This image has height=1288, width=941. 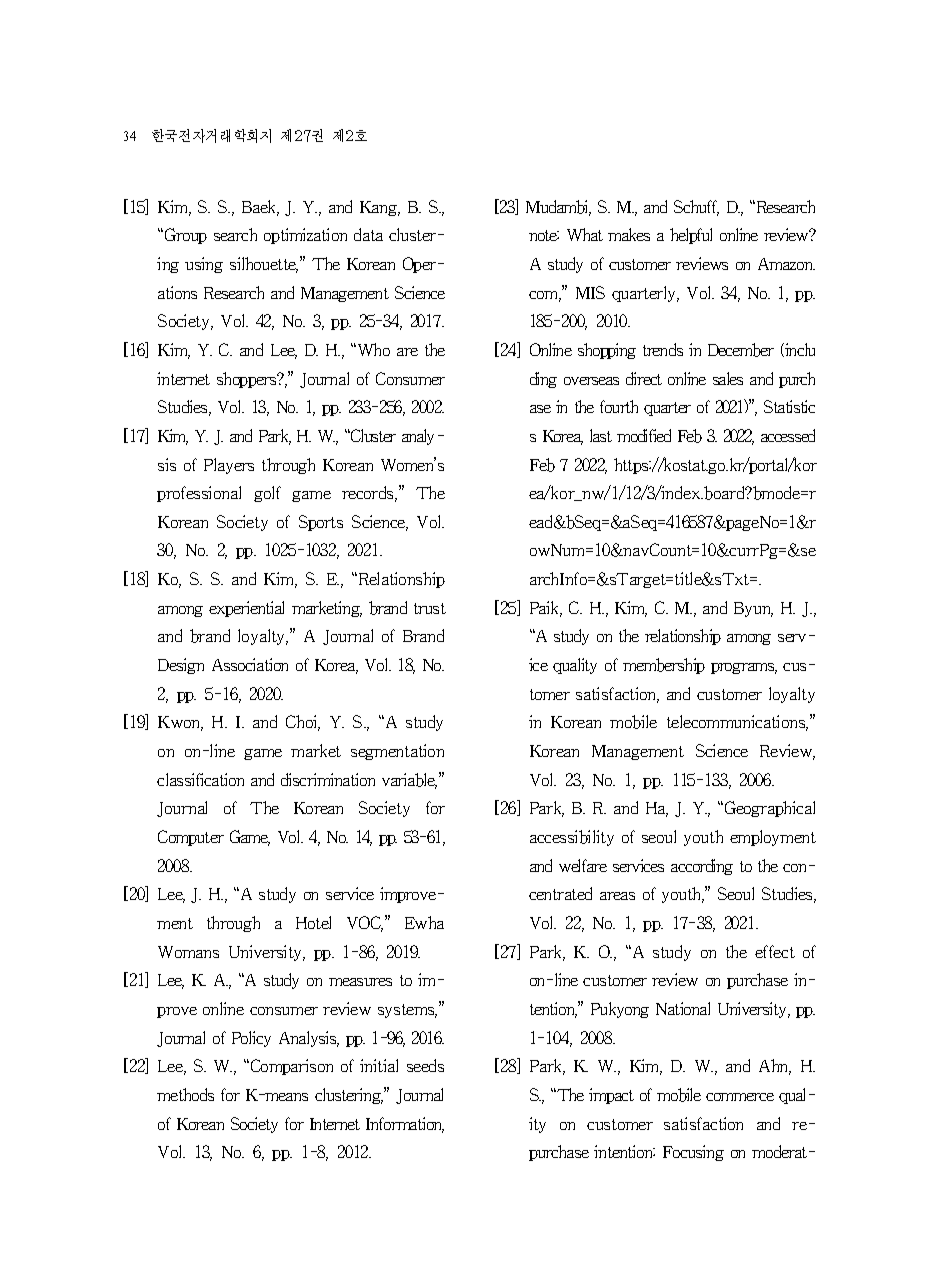 I want to click on trust, so click(x=430, y=608).
